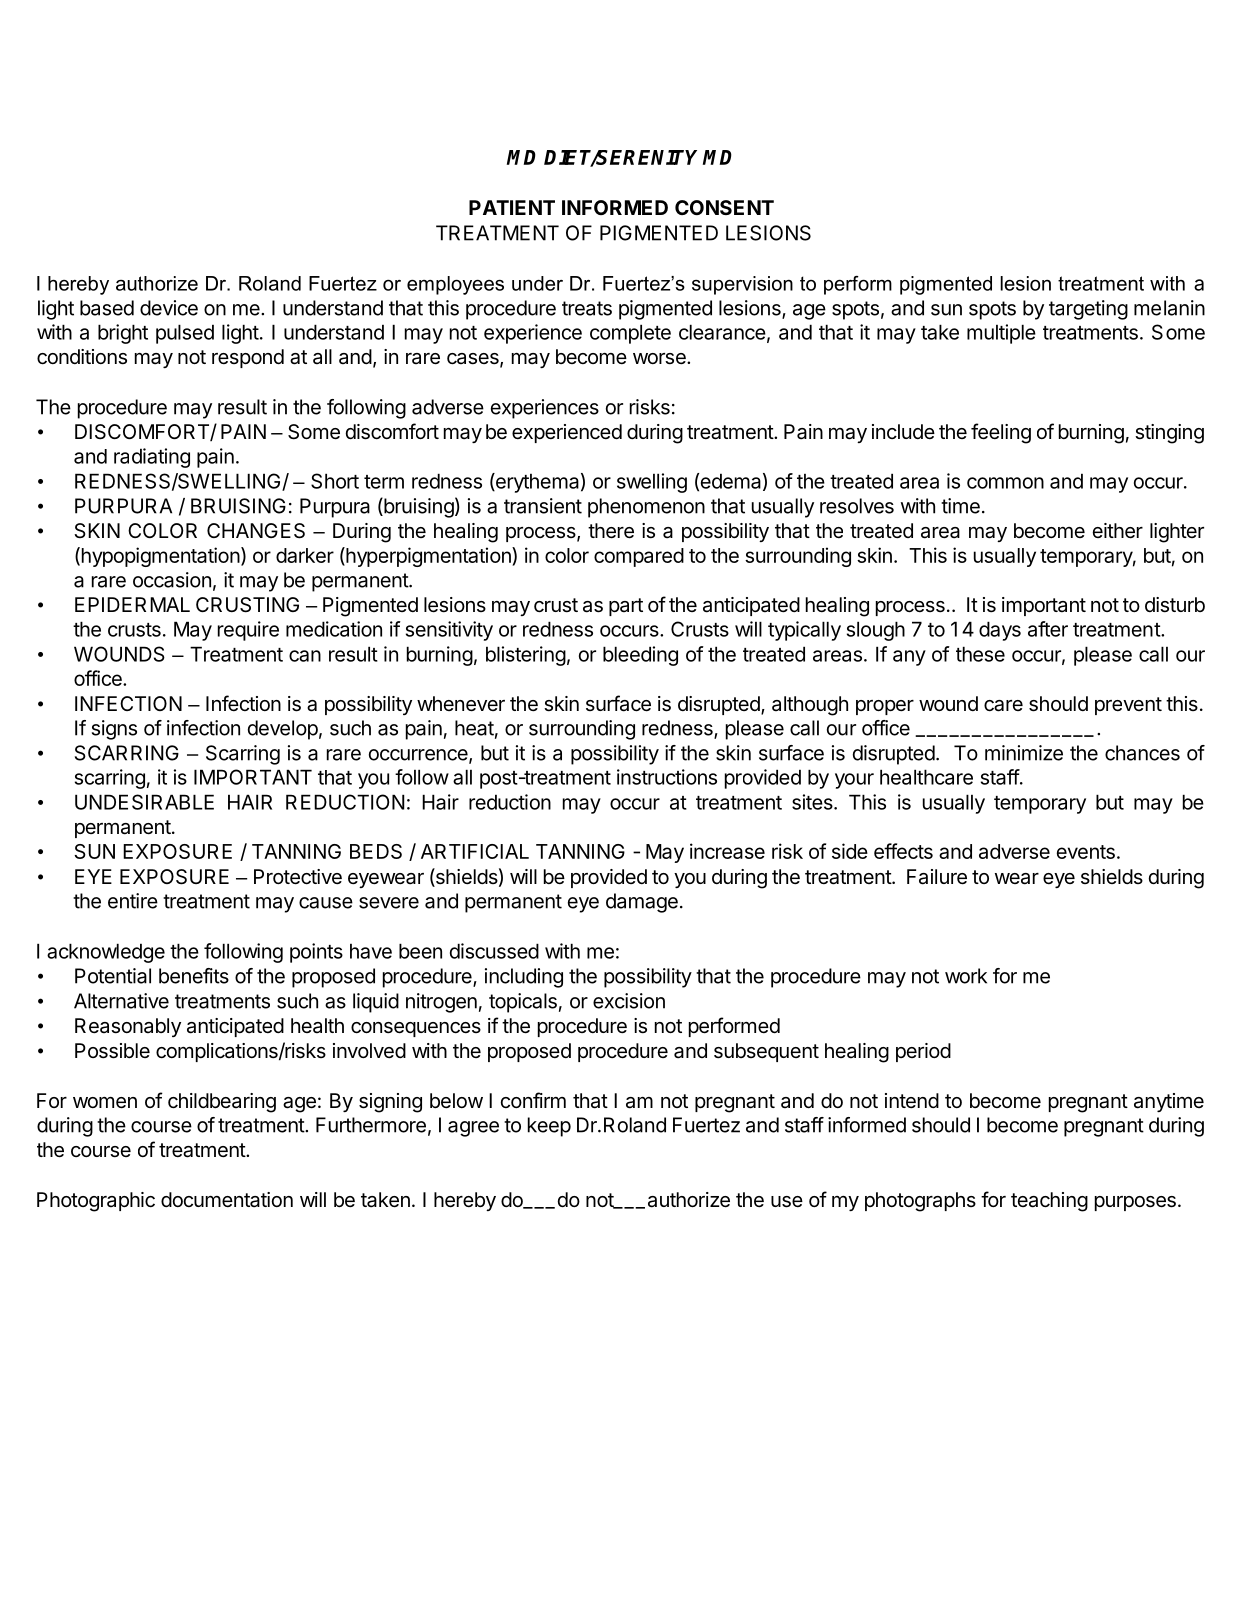  I want to click on CONSENT, so click(724, 207).
